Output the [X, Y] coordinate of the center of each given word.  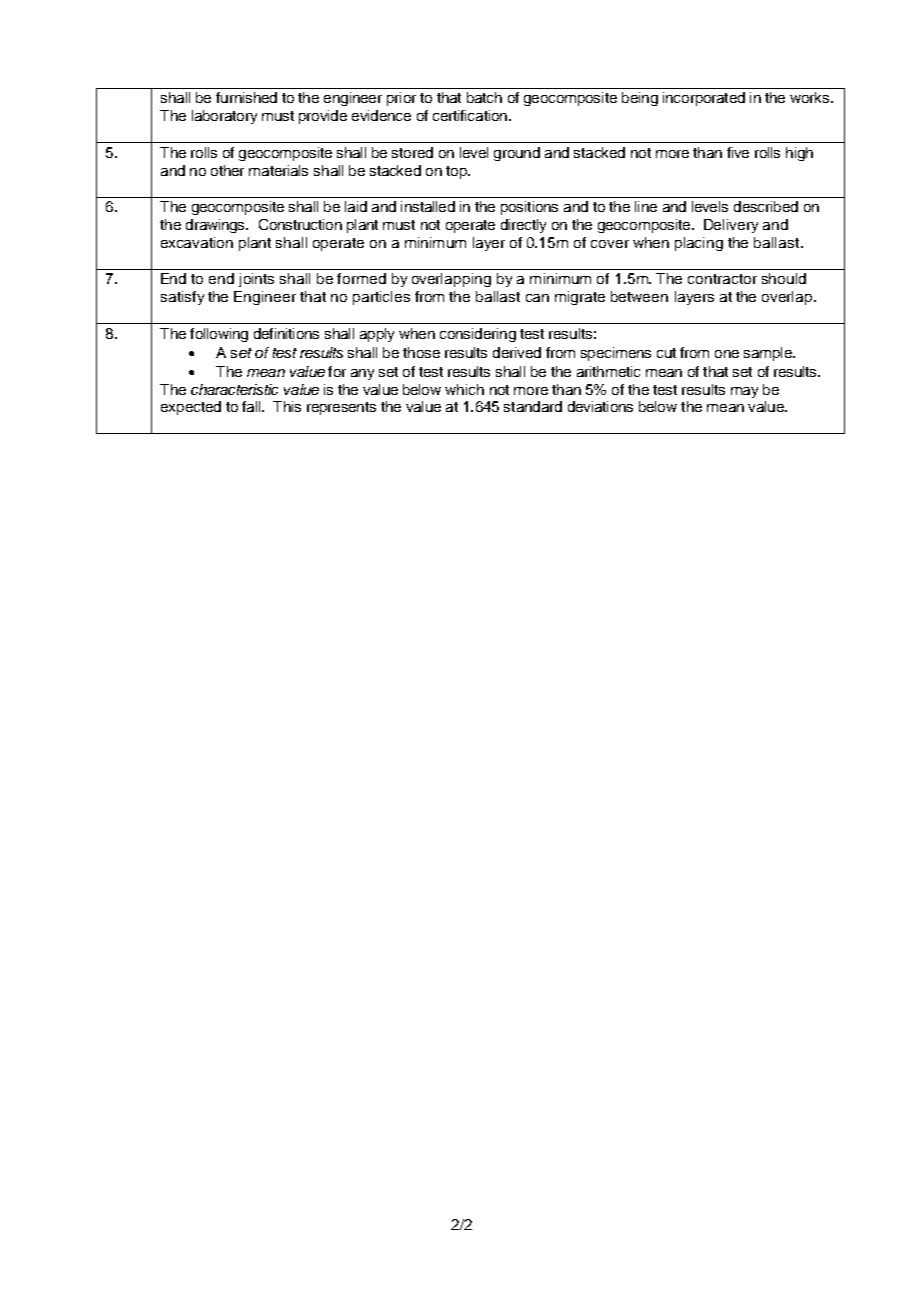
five [738, 152]
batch [484, 97]
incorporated [704, 99]
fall [252, 406]
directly [523, 226]
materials [278, 170]
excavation [197, 242]
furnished [246, 97]
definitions [286, 333]
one [727, 354]
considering [478, 335]
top [457, 172]
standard [533, 406]
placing [699, 244]
